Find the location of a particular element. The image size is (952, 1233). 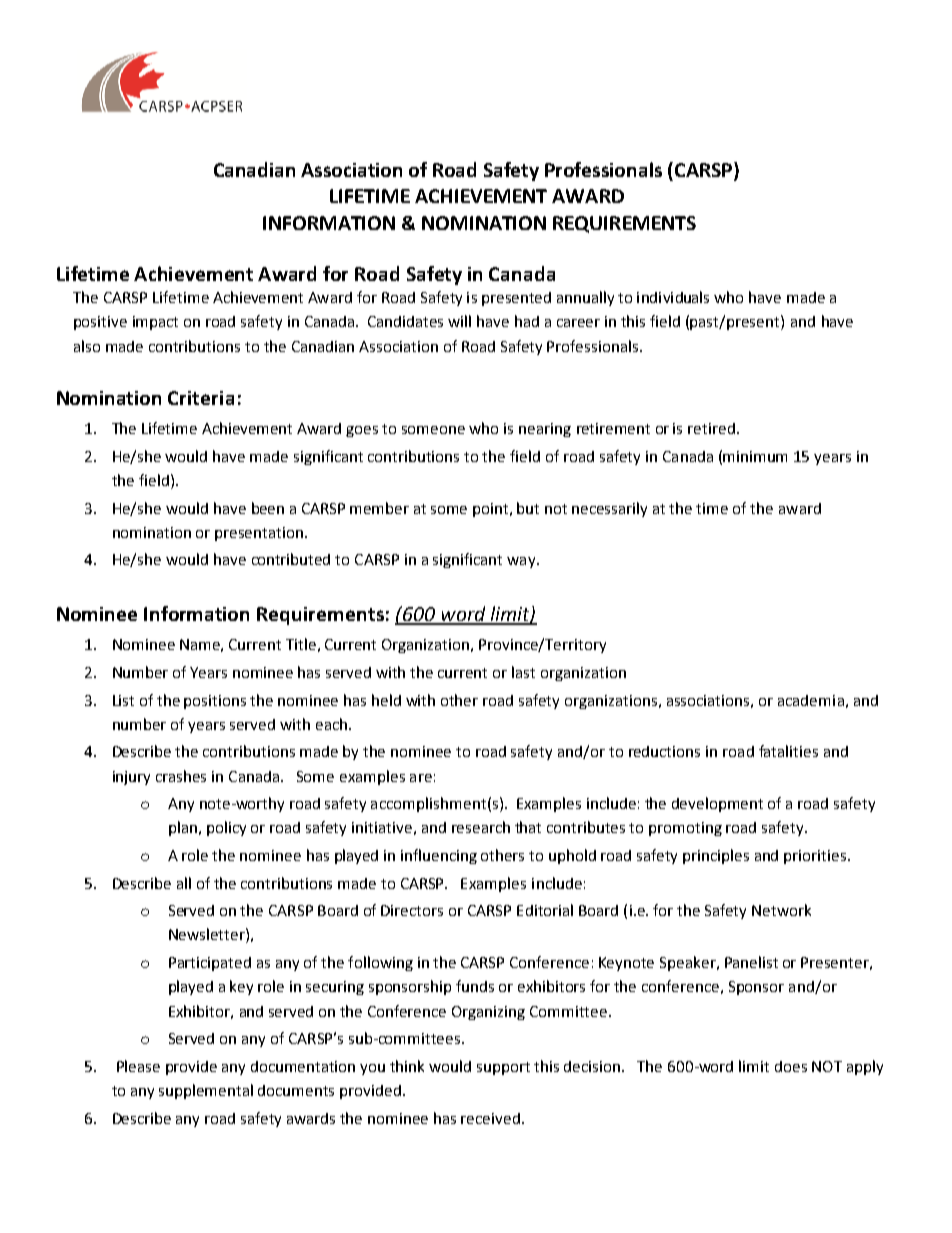

will is located at coordinates (459, 321).
